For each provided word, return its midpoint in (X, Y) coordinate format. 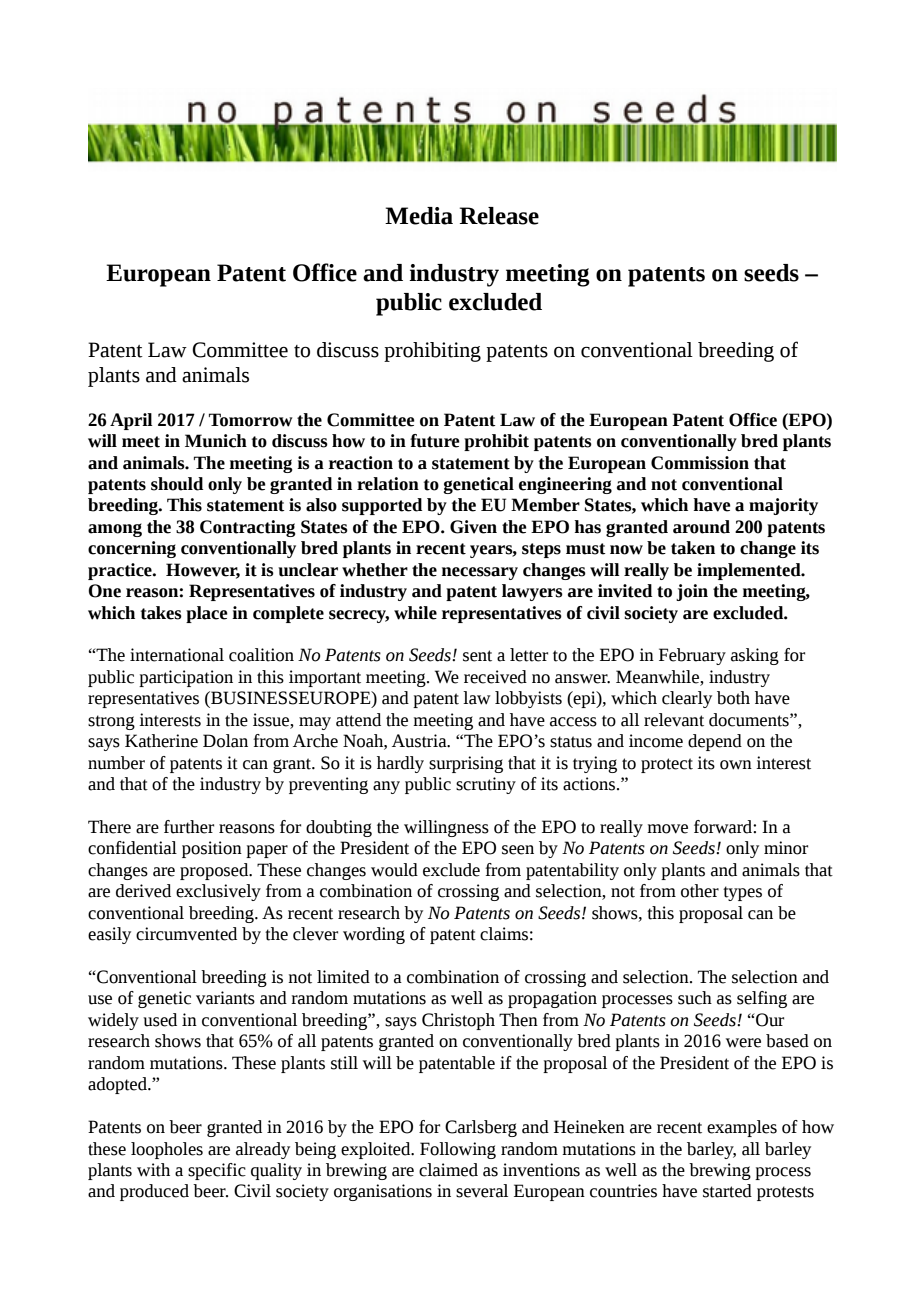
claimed (448, 1170)
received (495, 677)
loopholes (167, 1150)
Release (499, 216)
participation (186, 678)
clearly (687, 699)
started (727, 1191)
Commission (700, 463)
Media (419, 216)
